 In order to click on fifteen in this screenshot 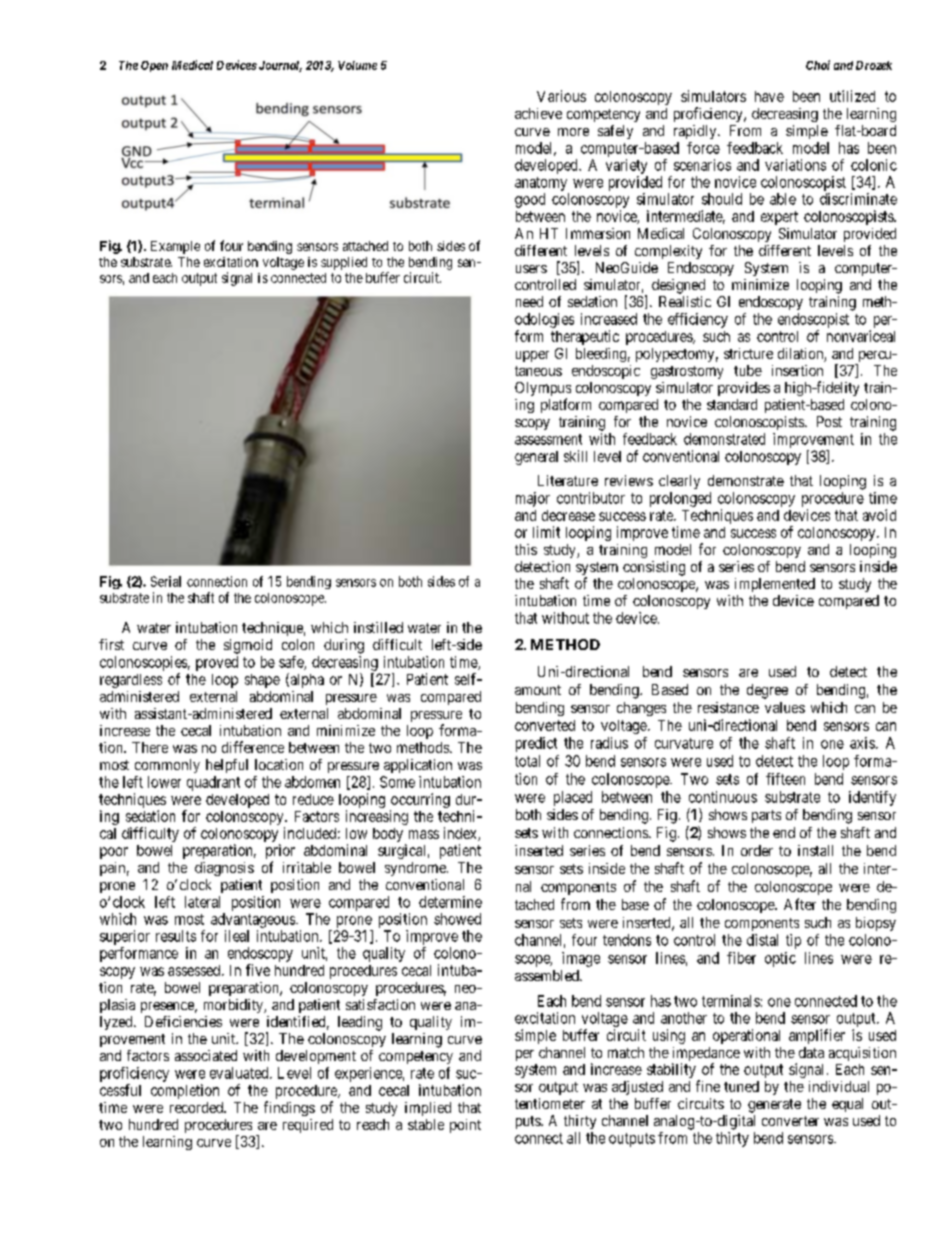, I will do `click(785, 779)`.
